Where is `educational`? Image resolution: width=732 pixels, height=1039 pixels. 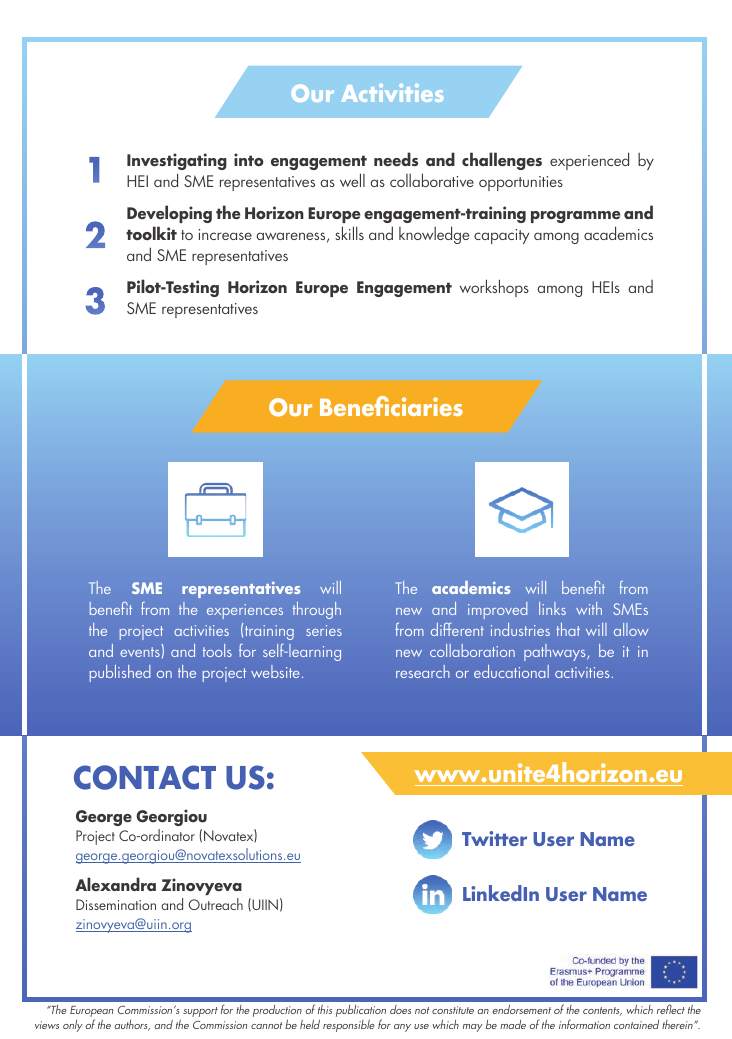 educational is located at coordinates (511, 671).
